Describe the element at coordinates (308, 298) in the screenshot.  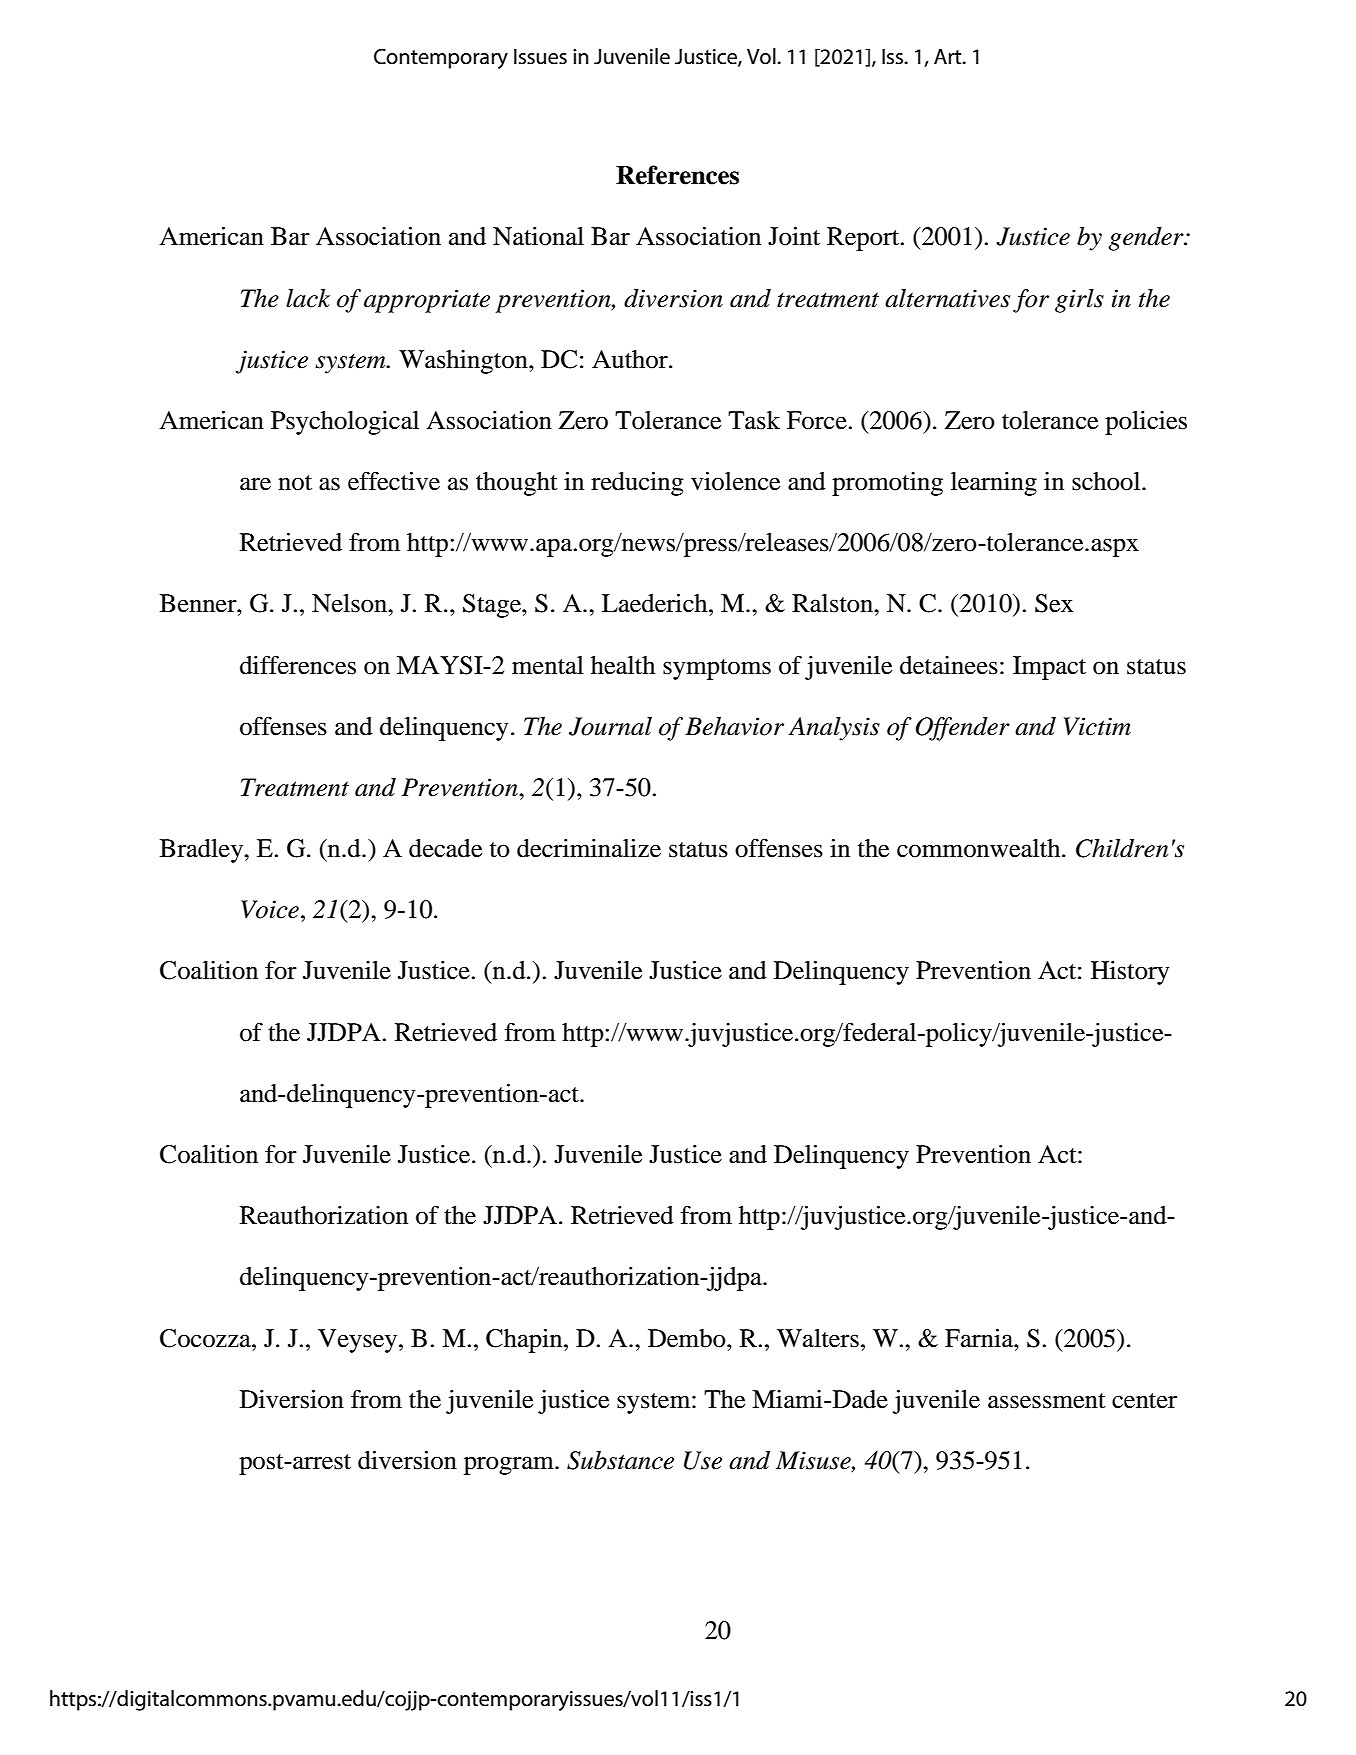
I see `lack` at that location.
